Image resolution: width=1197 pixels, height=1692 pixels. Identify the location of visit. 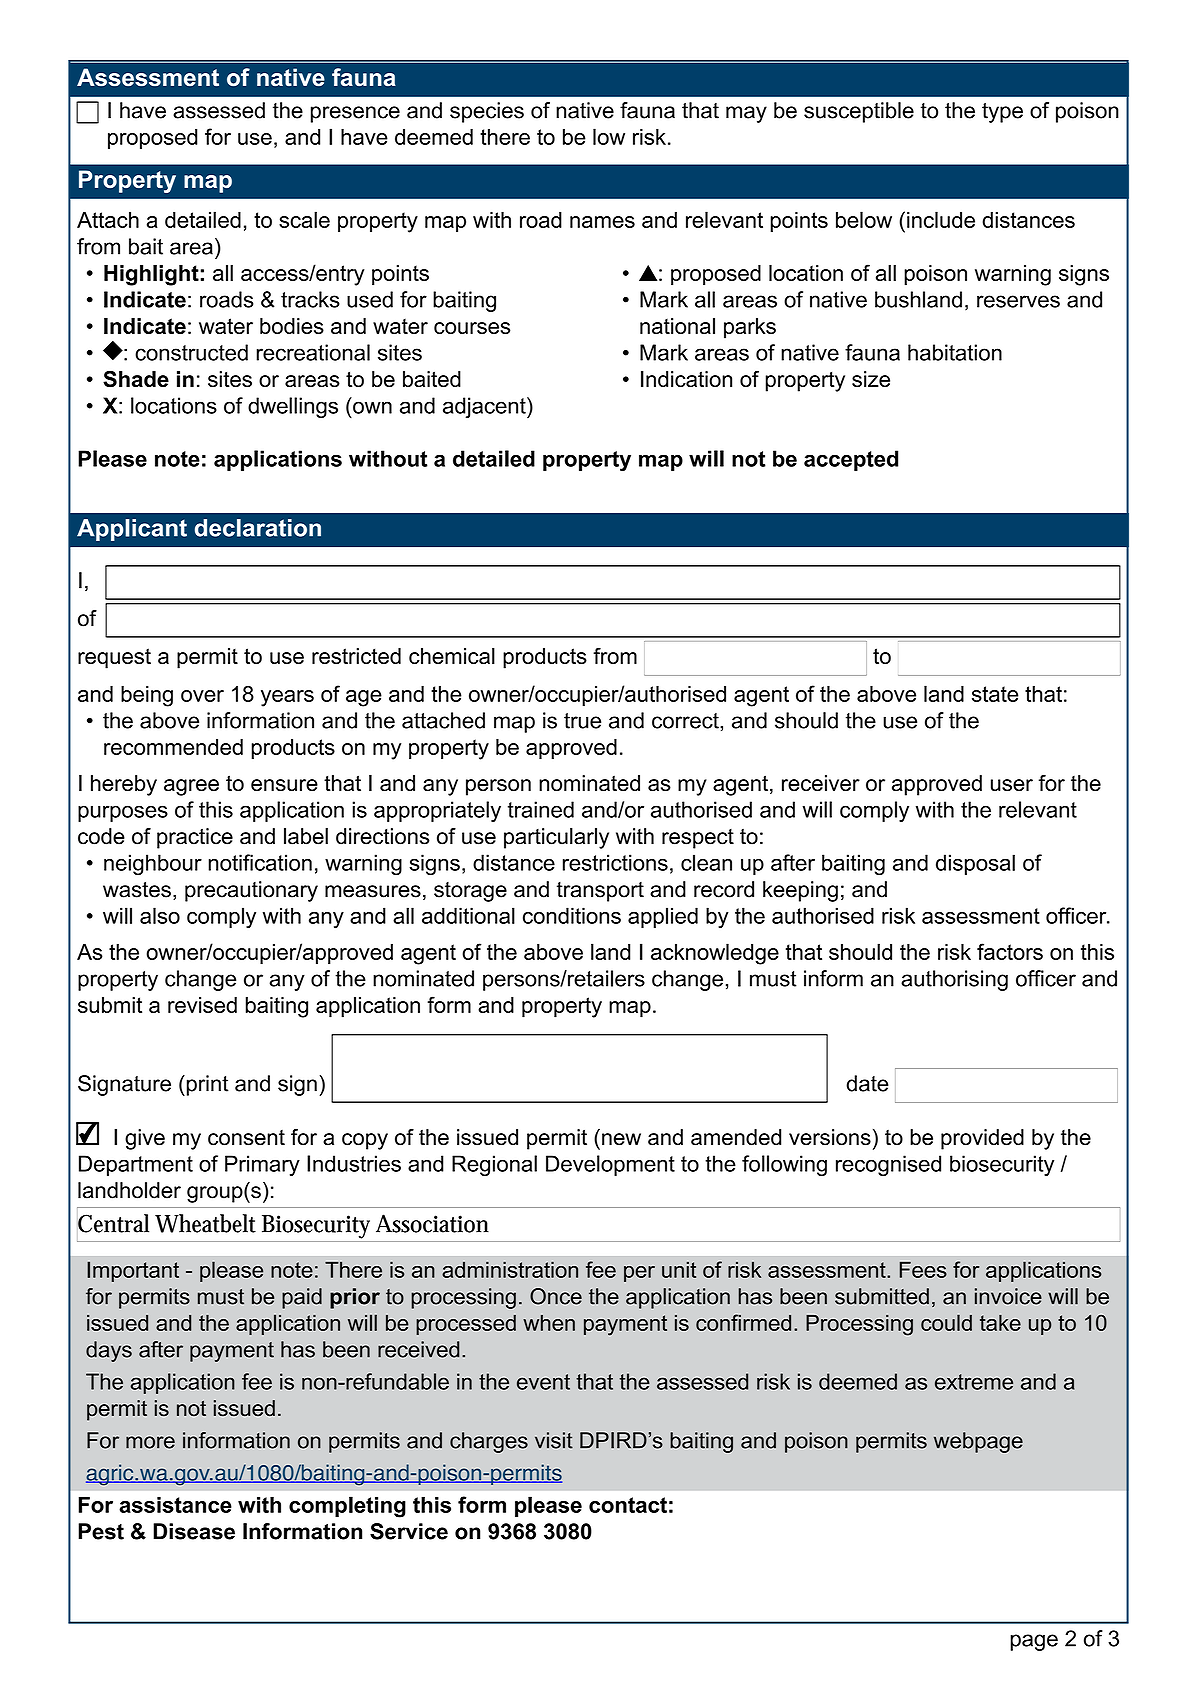
(554, 1440).
